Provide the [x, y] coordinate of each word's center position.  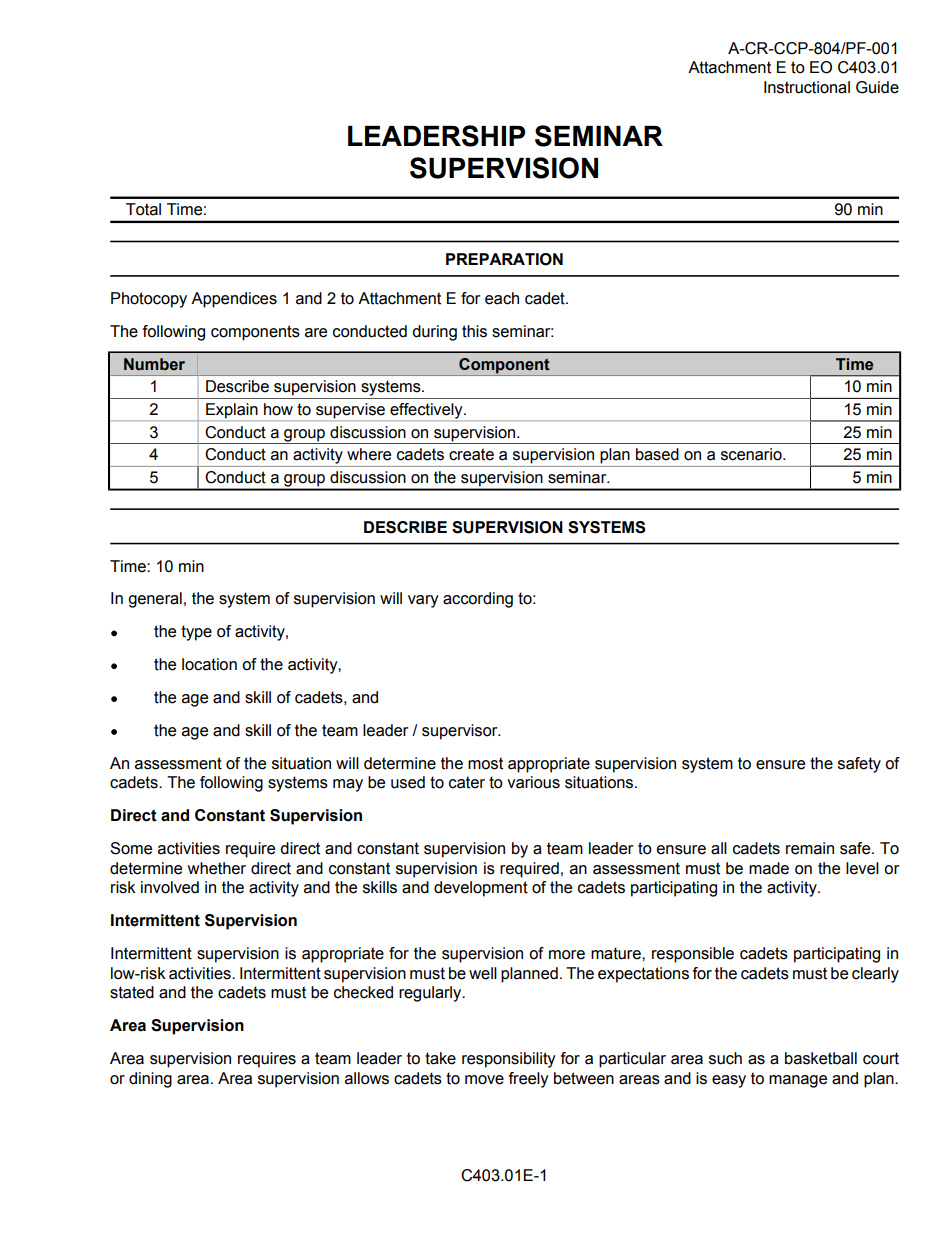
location [209, 664]
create [471, 454]
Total [143, 209]
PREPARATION [504, 259]
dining [150, 1080]
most [485, 763]
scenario [752, 454]
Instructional [807, 87]
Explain [232, 412]
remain [810, 848]
